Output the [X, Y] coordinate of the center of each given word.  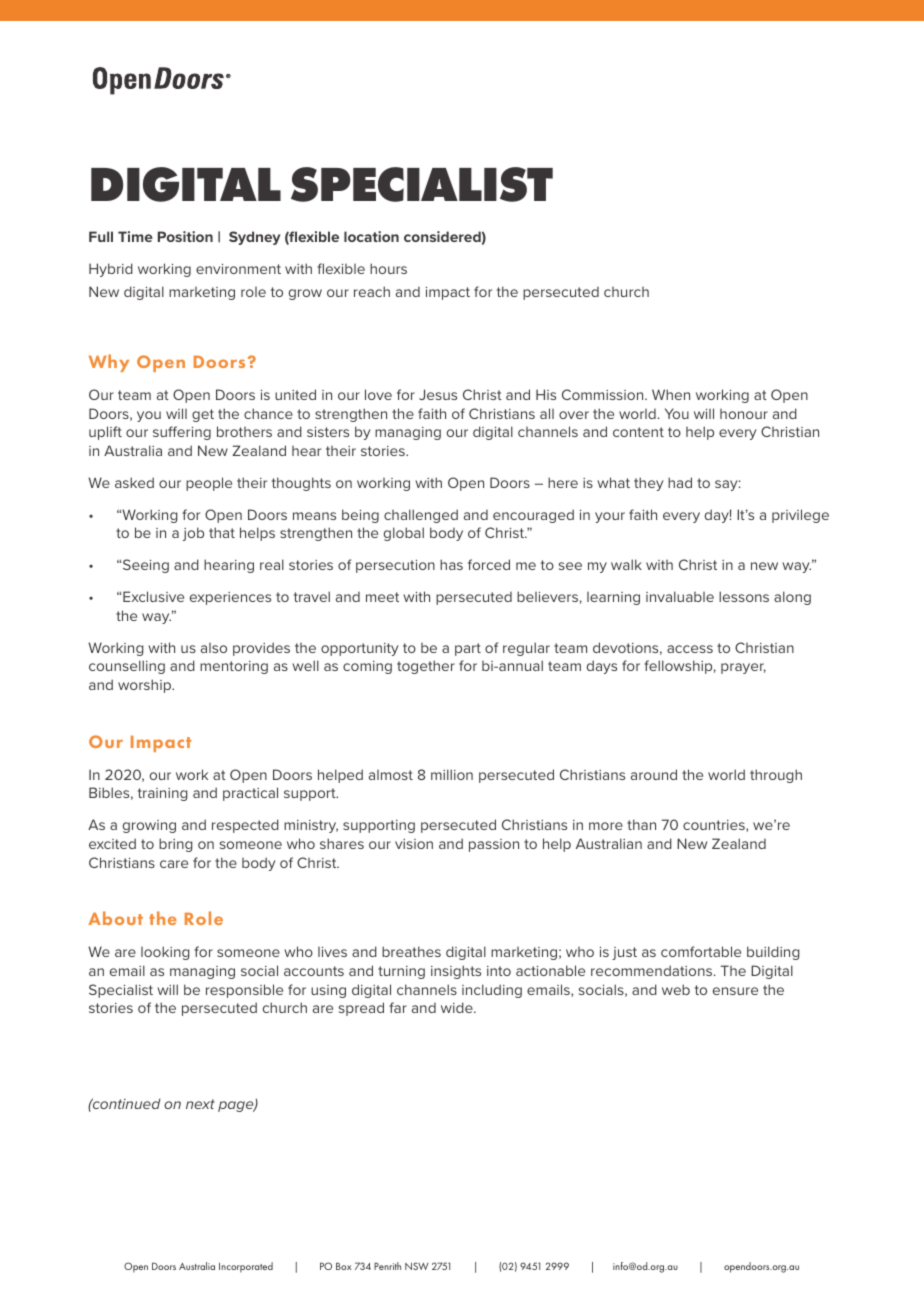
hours [388, 268]
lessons [744, 596]
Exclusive [153, 596]
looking [165, 953]
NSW [417, 1266]
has [451, 564]
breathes [411, 951]
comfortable [701, 951]
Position [185, 236]
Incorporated [246, 1267]
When [671, 394]
